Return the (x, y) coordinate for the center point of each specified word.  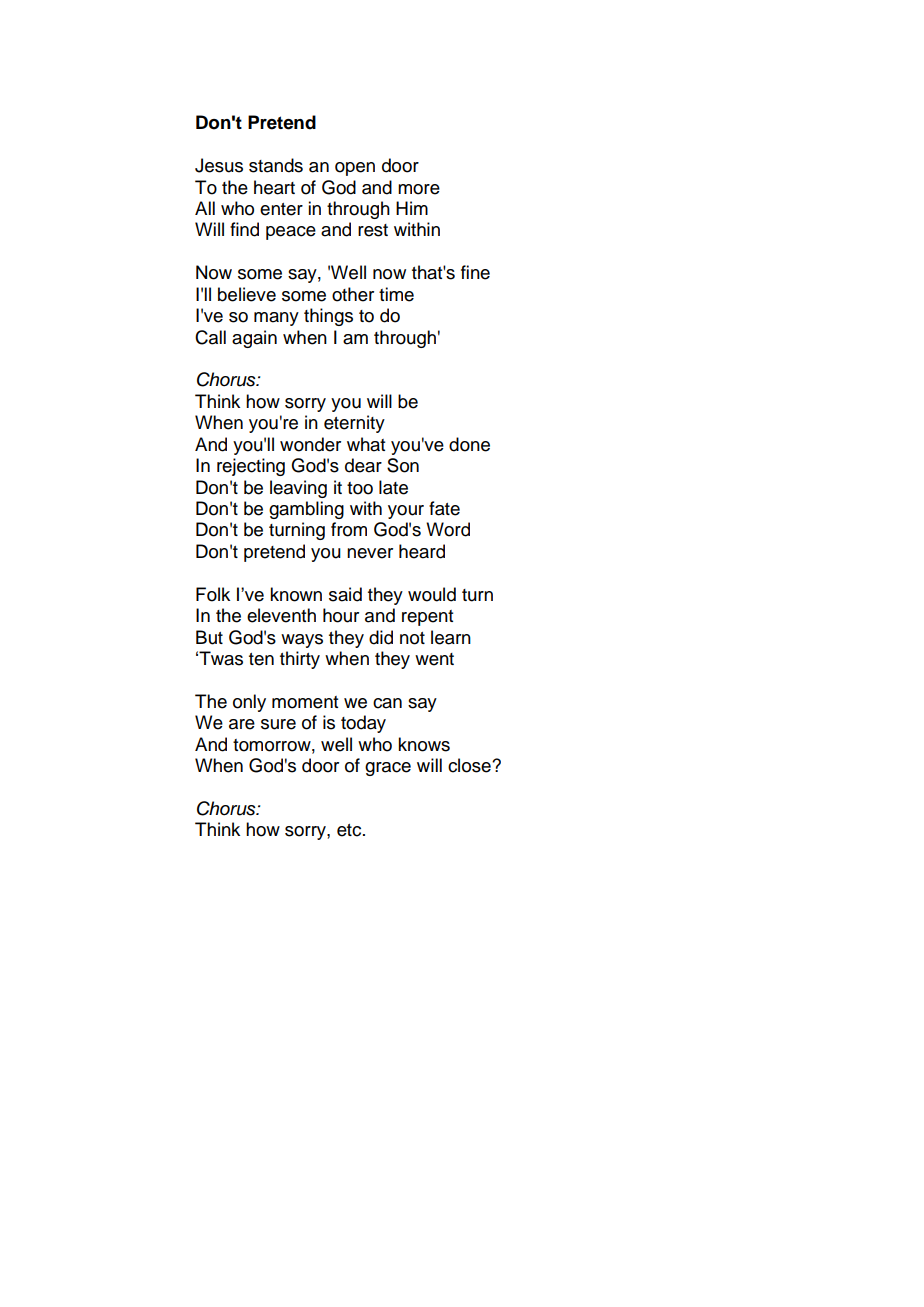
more (419, 189)
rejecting (251, 467)
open (355, 169)
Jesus (219, 165)
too (360, 488)
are (242, 724)
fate (444, 508)
